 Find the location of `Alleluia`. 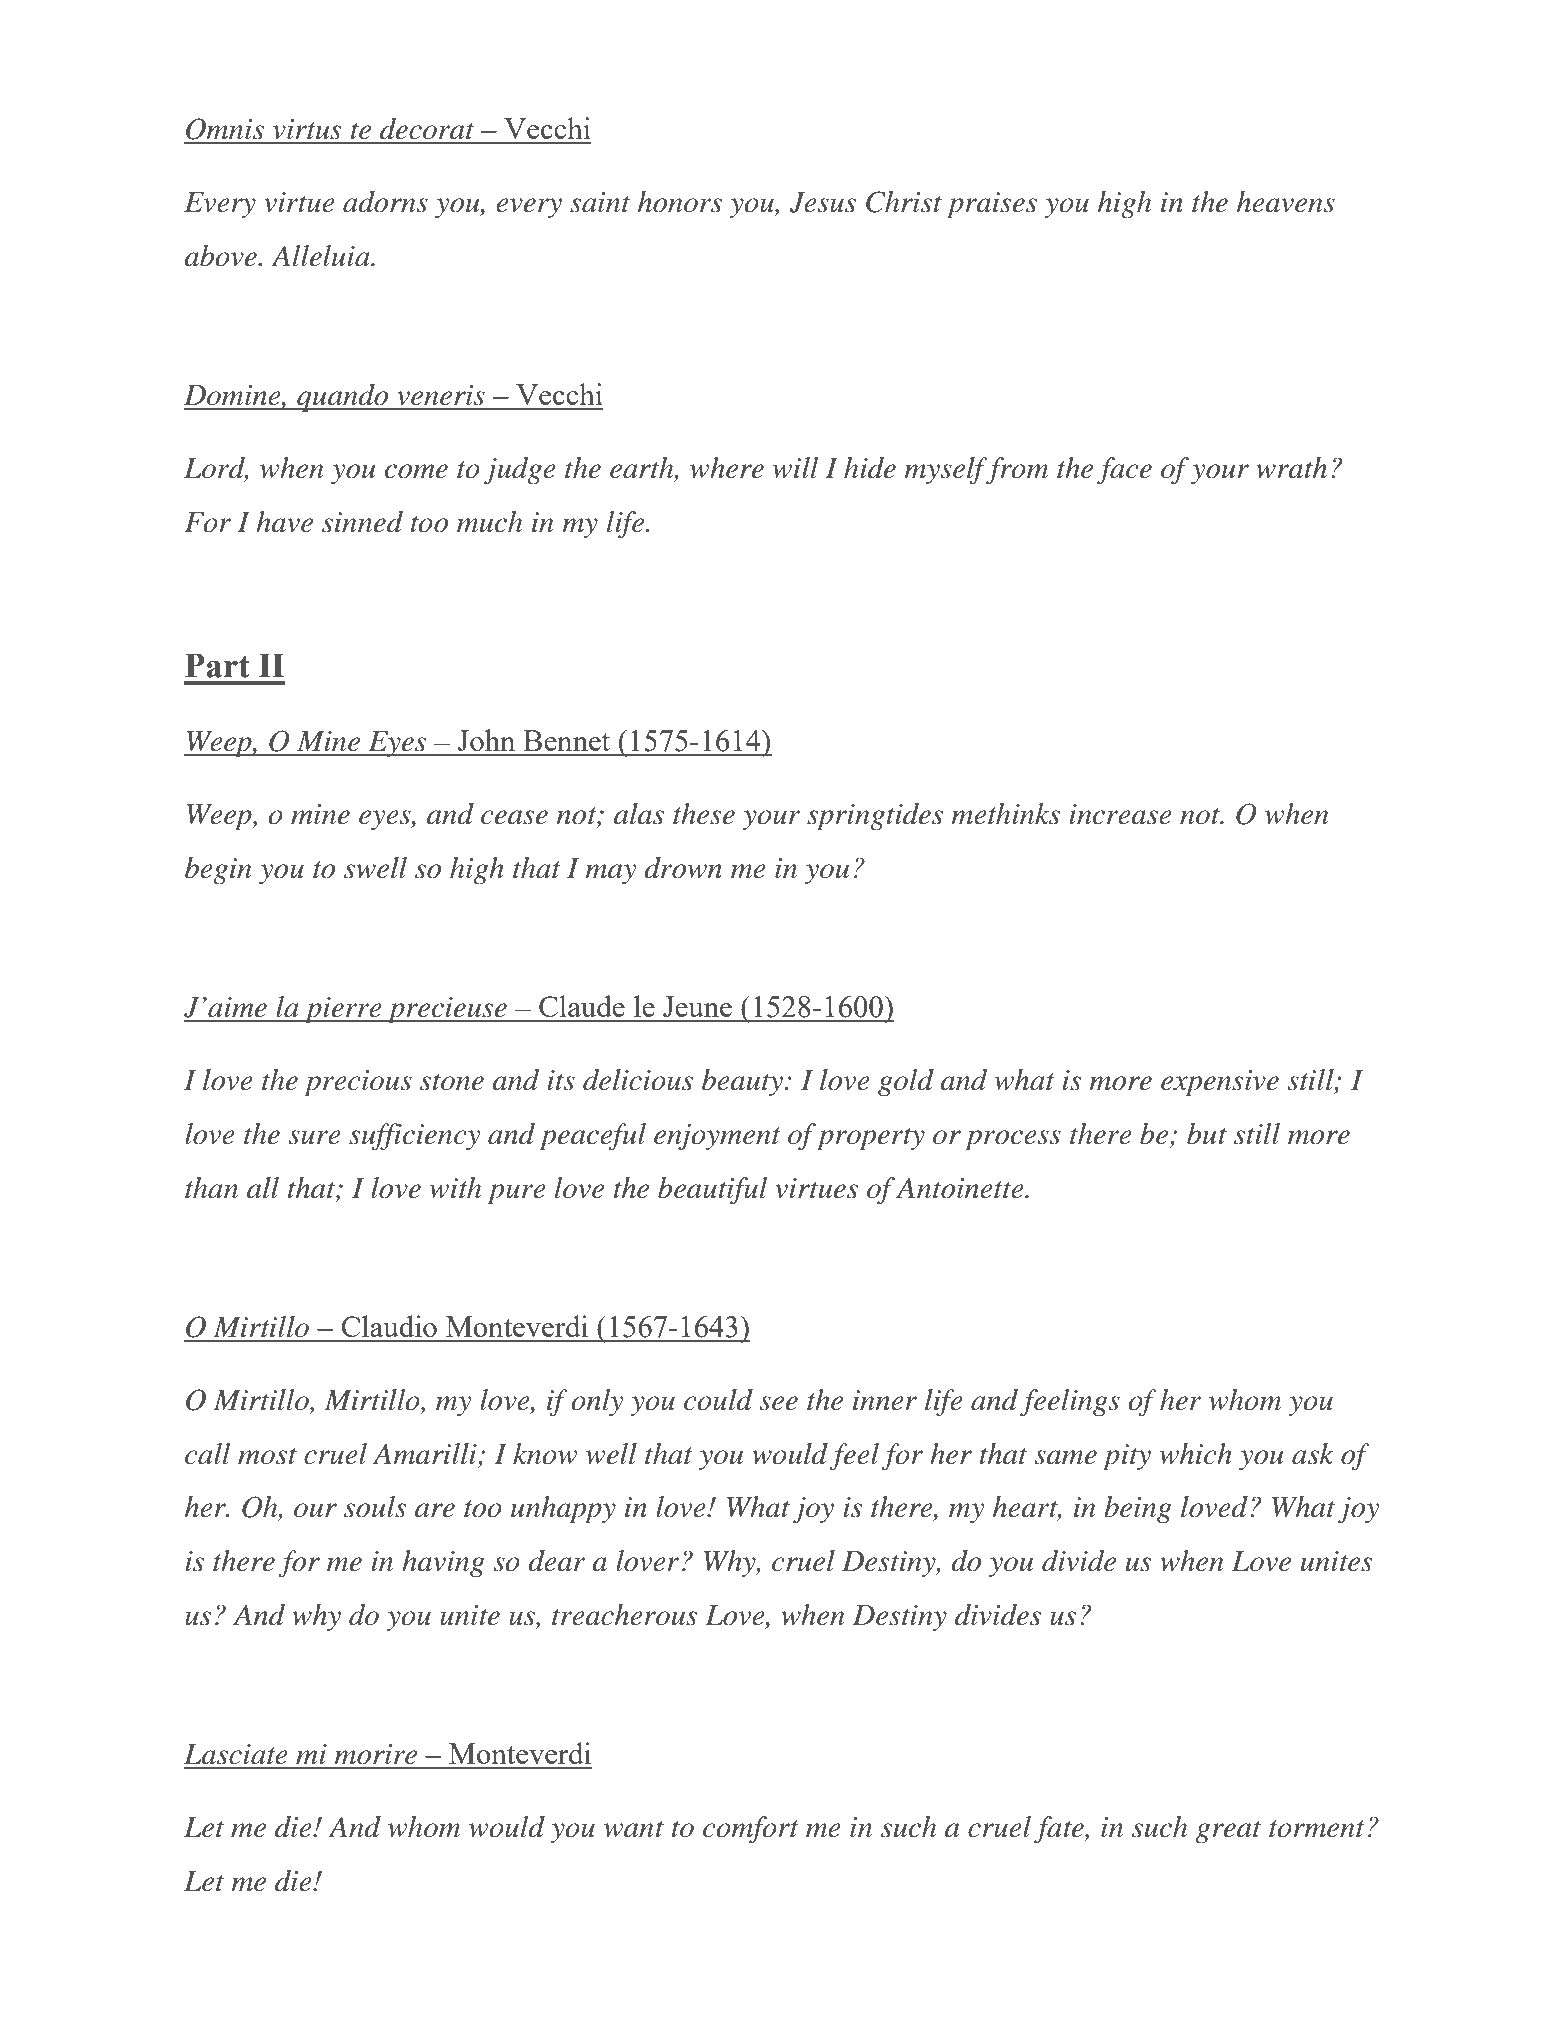

Alleluia is located at coordinates (321, 256).
